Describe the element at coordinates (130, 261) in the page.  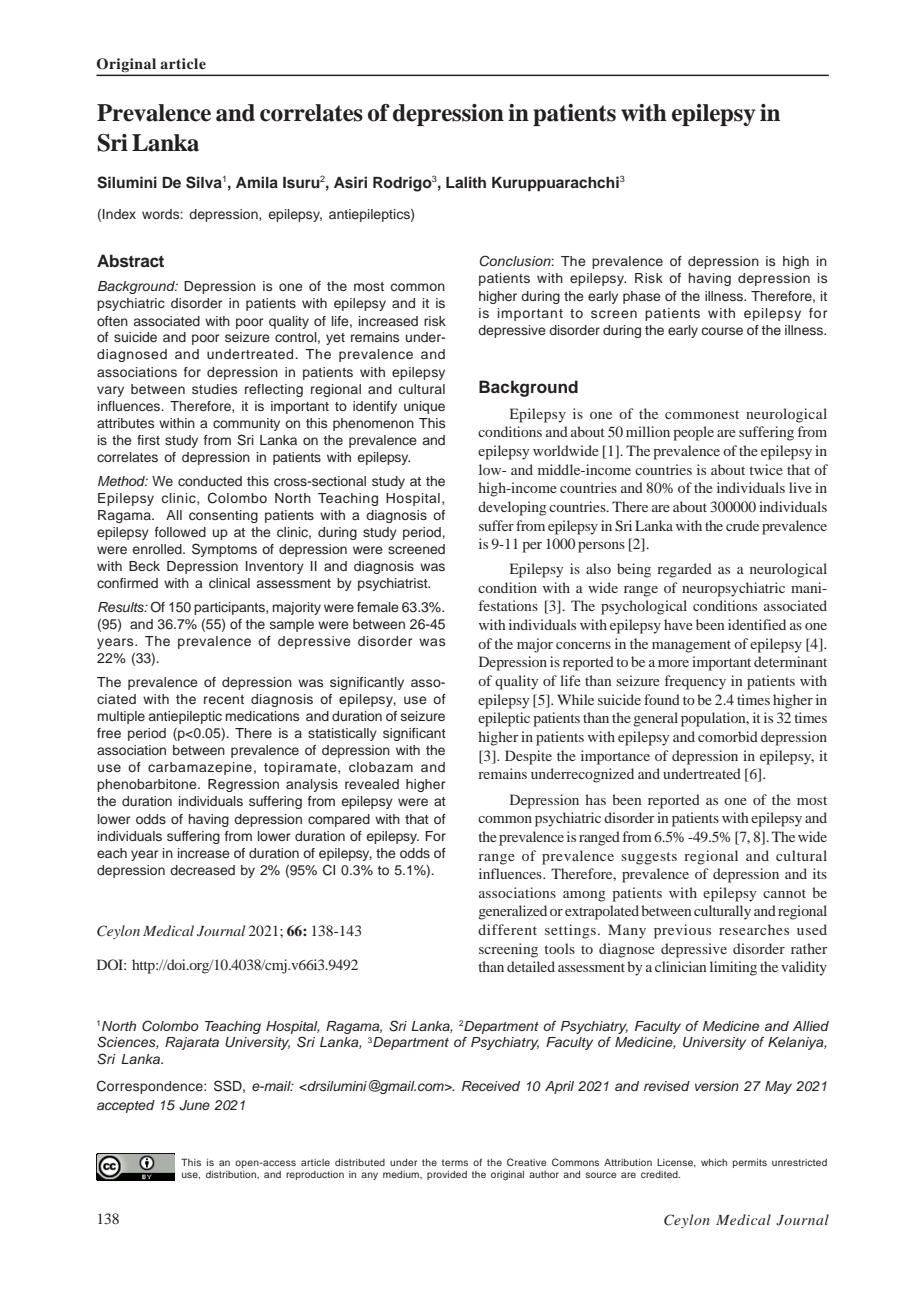
I see `Abstract` at that location.
